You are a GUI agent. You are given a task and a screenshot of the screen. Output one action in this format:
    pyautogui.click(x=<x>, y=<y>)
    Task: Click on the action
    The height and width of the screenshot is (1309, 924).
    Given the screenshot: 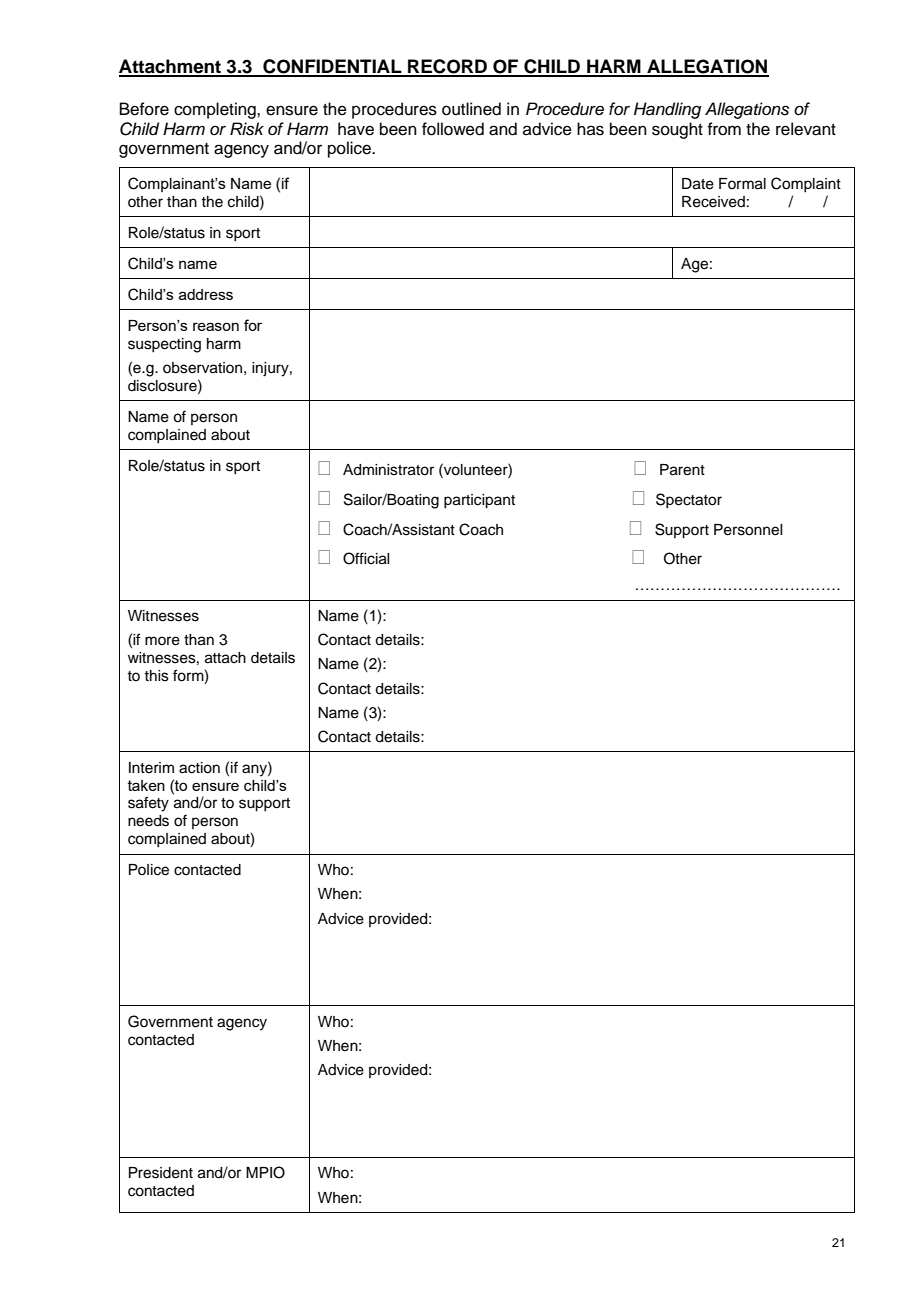 What is the action you would take?
    pyautogui.click(x=199, y=768)
